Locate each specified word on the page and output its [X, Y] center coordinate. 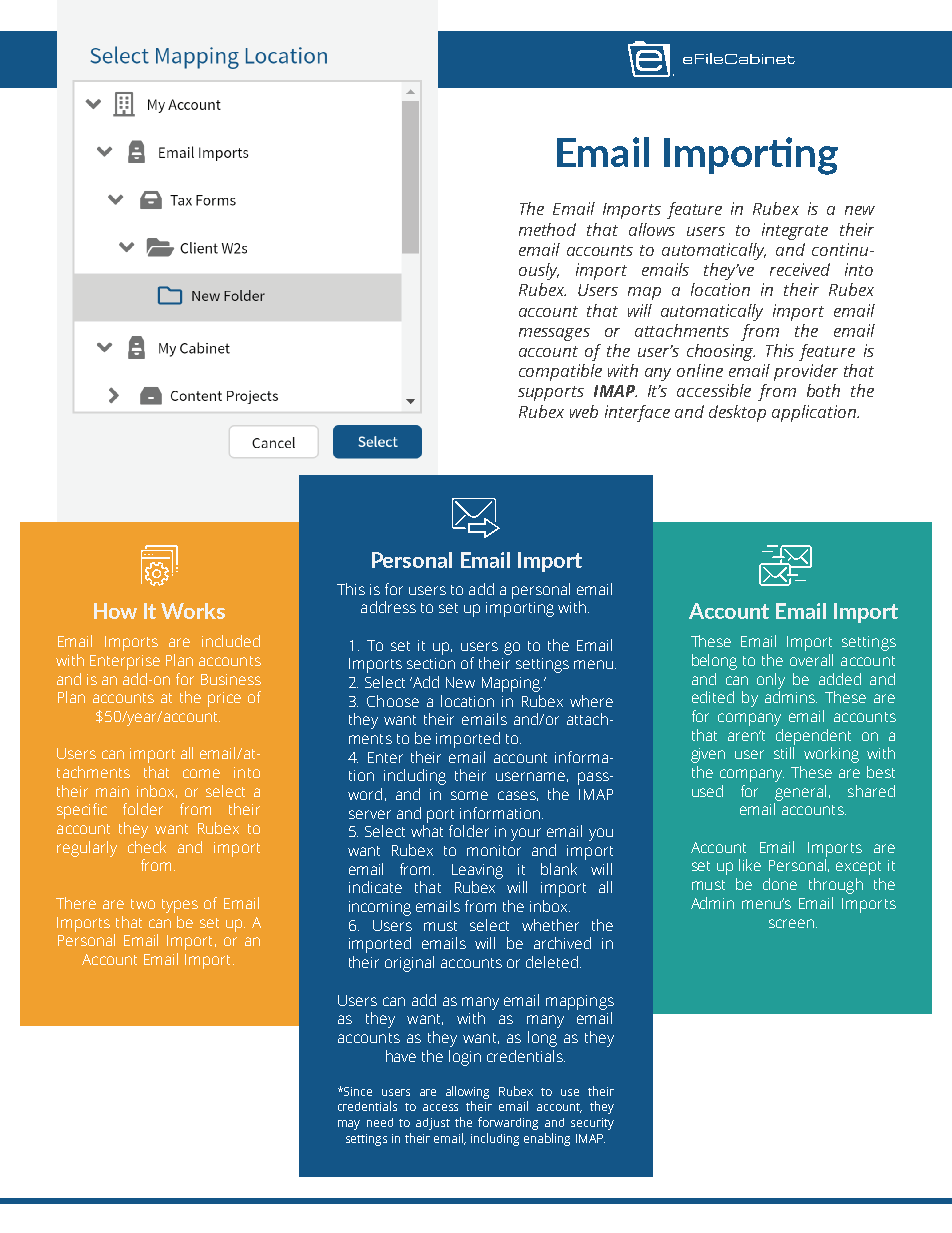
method [547, 229]
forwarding [508, 1123]
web [584, 411]
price [224, 699]
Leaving [477, 871]
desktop [737, 413]
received [800, 269]
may [349, 1125]
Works [193, 611]
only [771, 681]
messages [554, 334]
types [180, 906]
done [780, 884]
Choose [393, 701]
